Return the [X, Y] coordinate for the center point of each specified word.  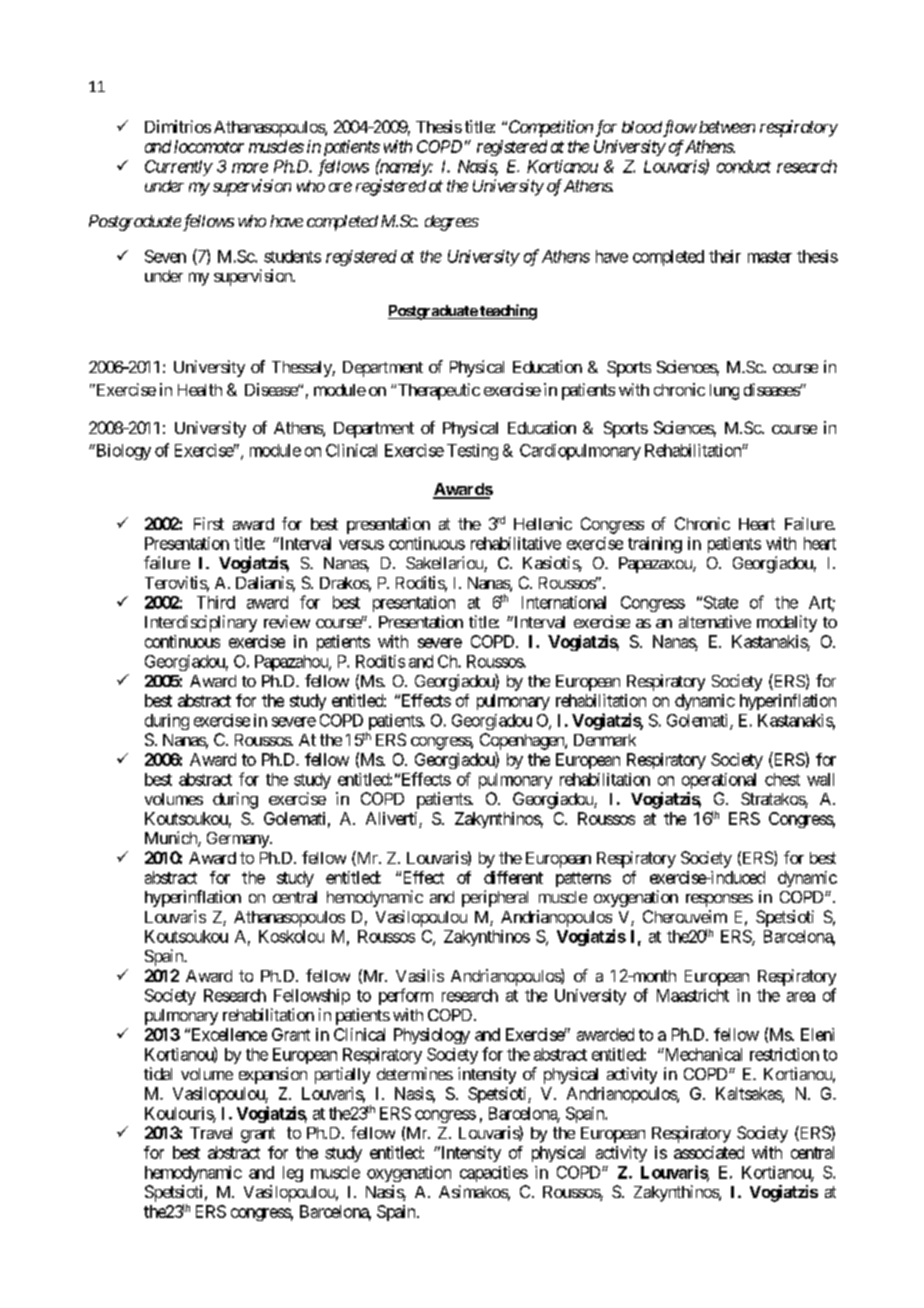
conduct [744, 166]
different [513, 877]
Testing [472, 452]
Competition [551, 128]
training [655, 545]
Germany [239, 840]
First [209, 523]
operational [719, 781]
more [250, 168]
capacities [494, 1174]
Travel [211, 1133]
